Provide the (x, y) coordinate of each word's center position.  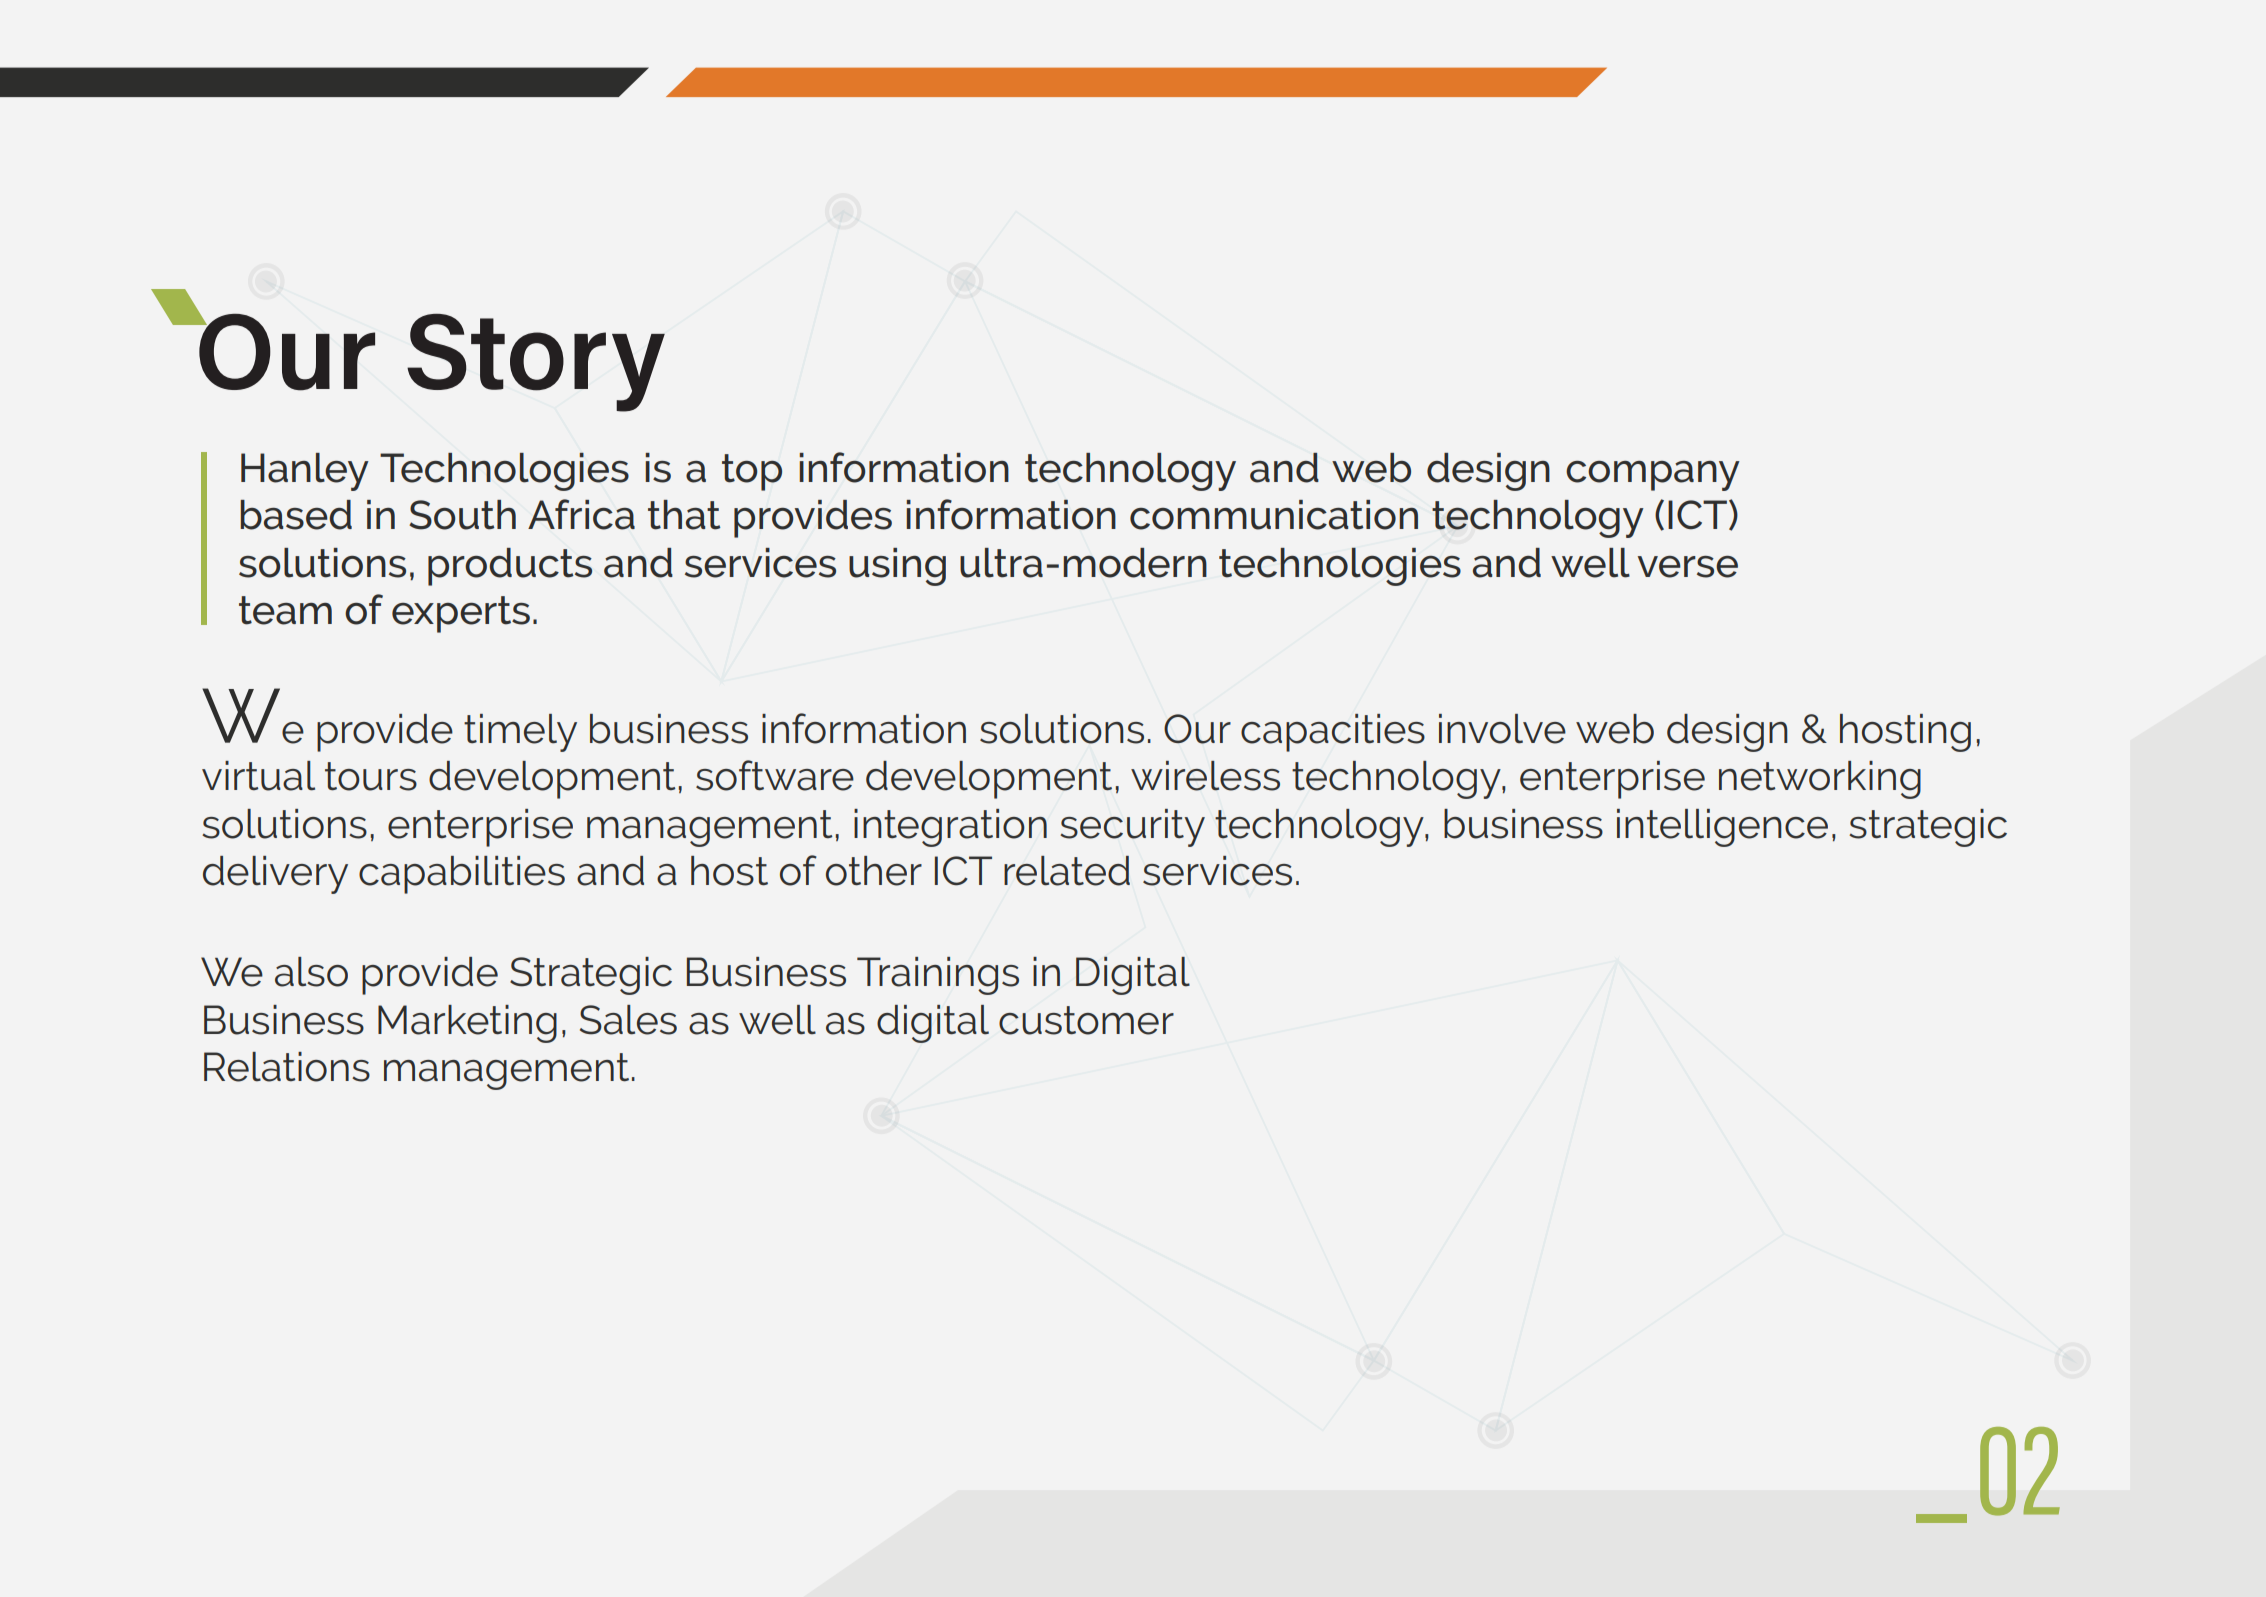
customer (1086, 1020)
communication (1274, 515)
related (1067, 871)
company (1653, 476)
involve (1502, 729)
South (462, 515)
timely (520, 733)
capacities (1333, 733)
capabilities (462, 875)
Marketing (467, 1024)
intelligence (1722, 828)
